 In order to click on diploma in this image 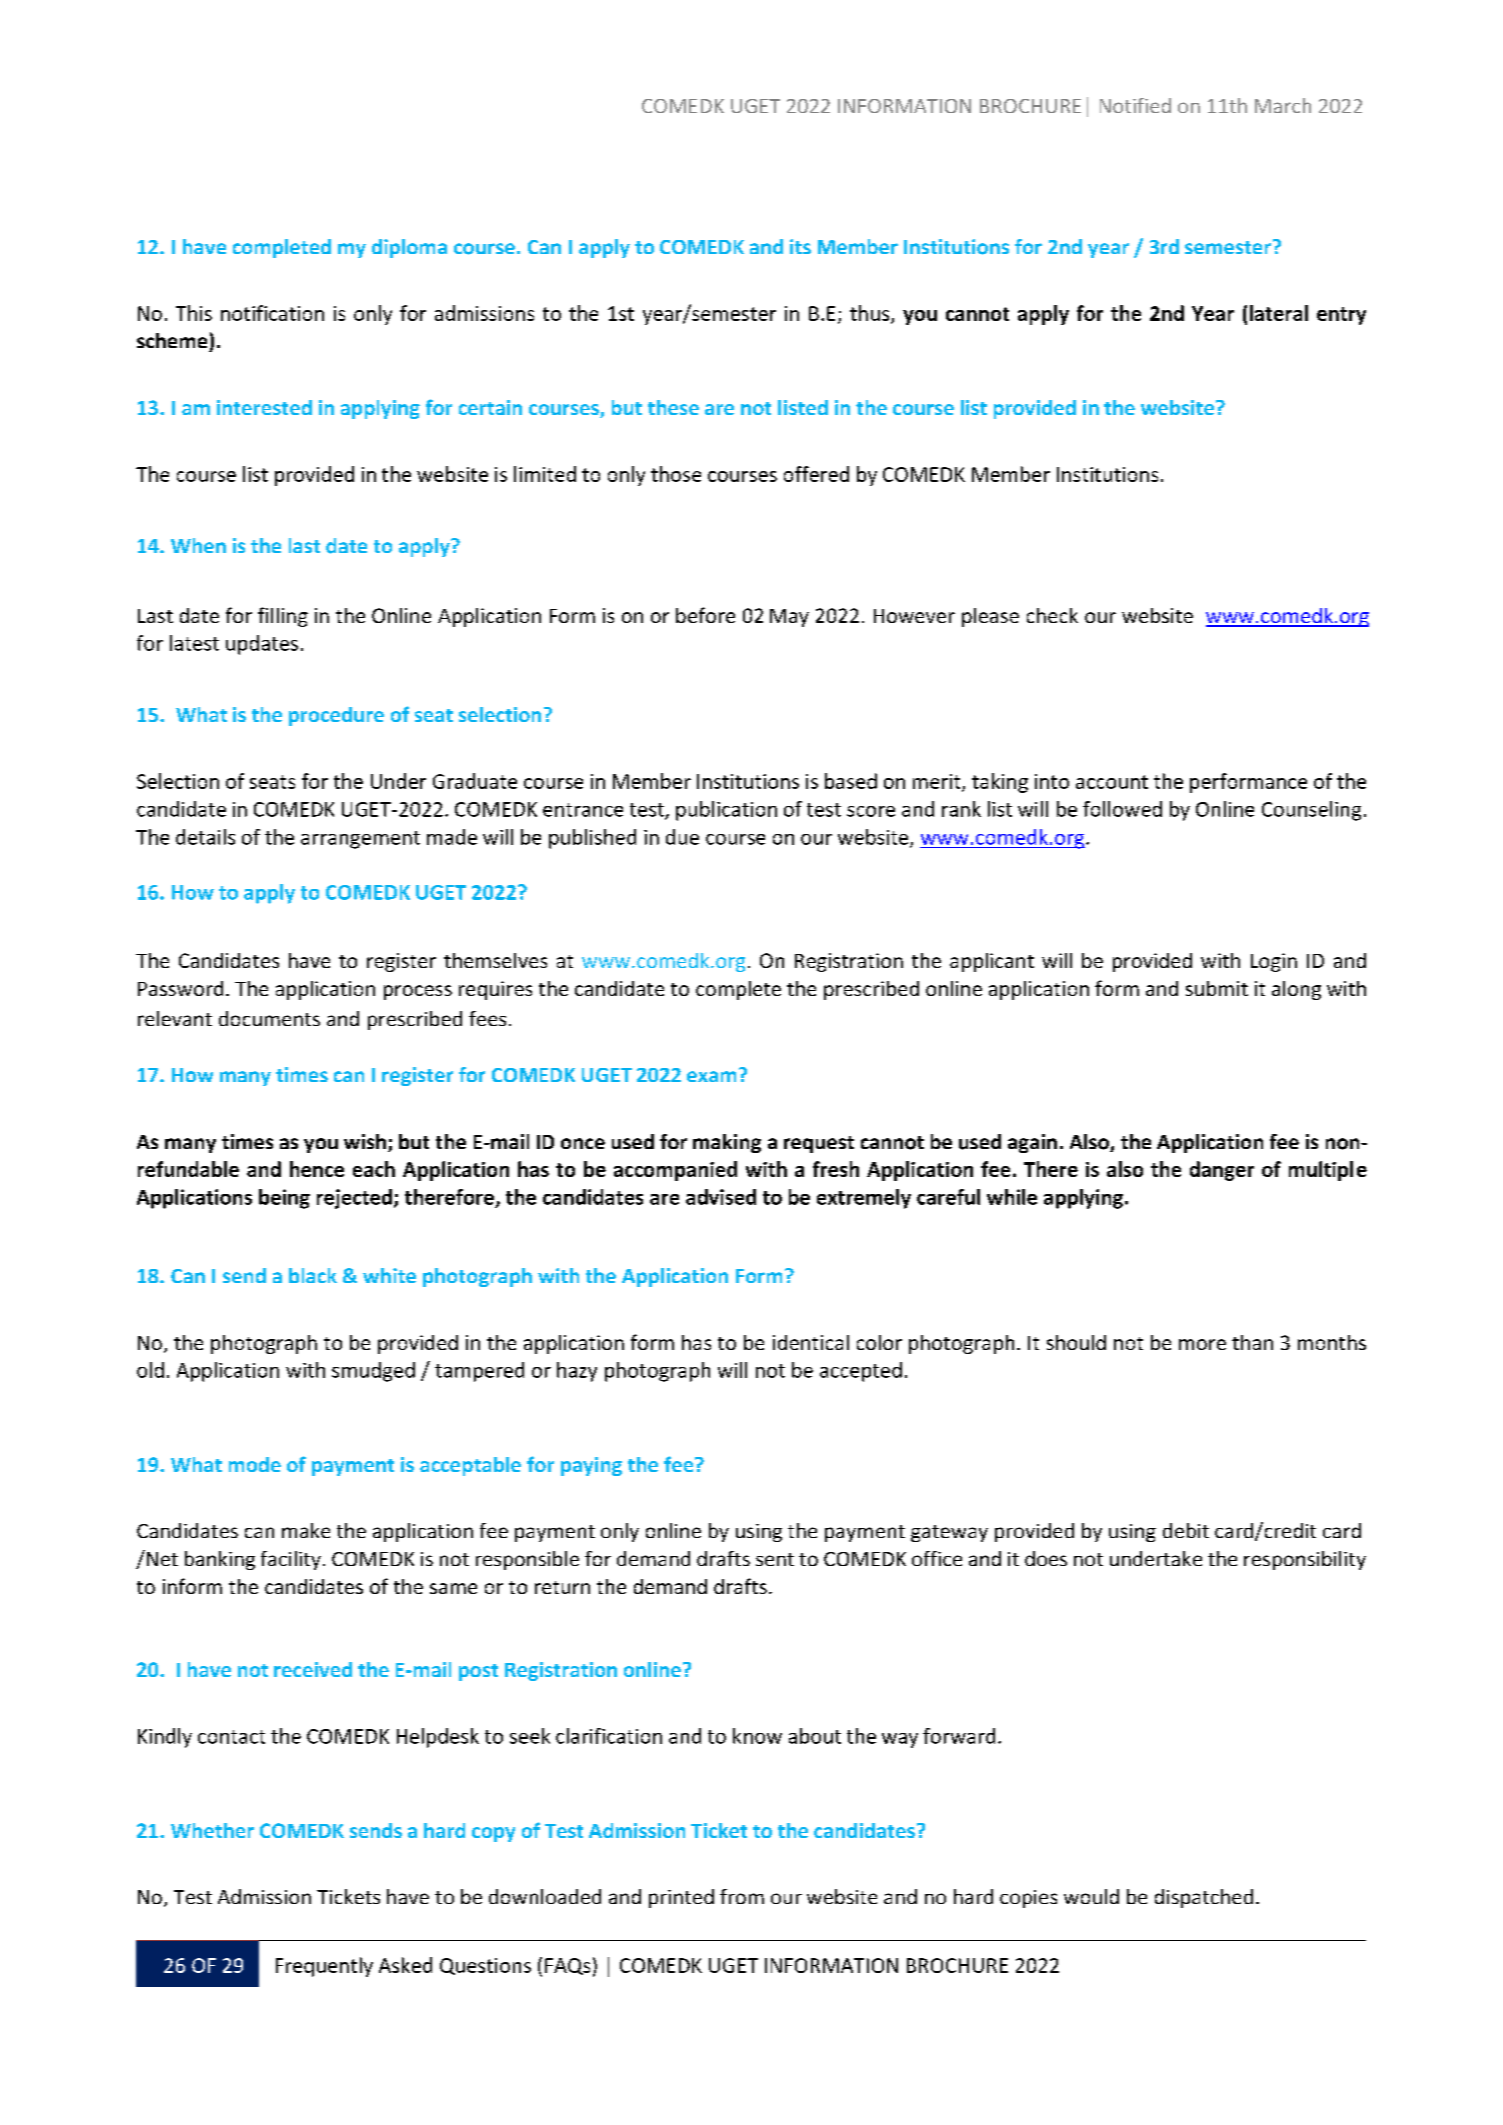, I will do `click(409, 248)`.
